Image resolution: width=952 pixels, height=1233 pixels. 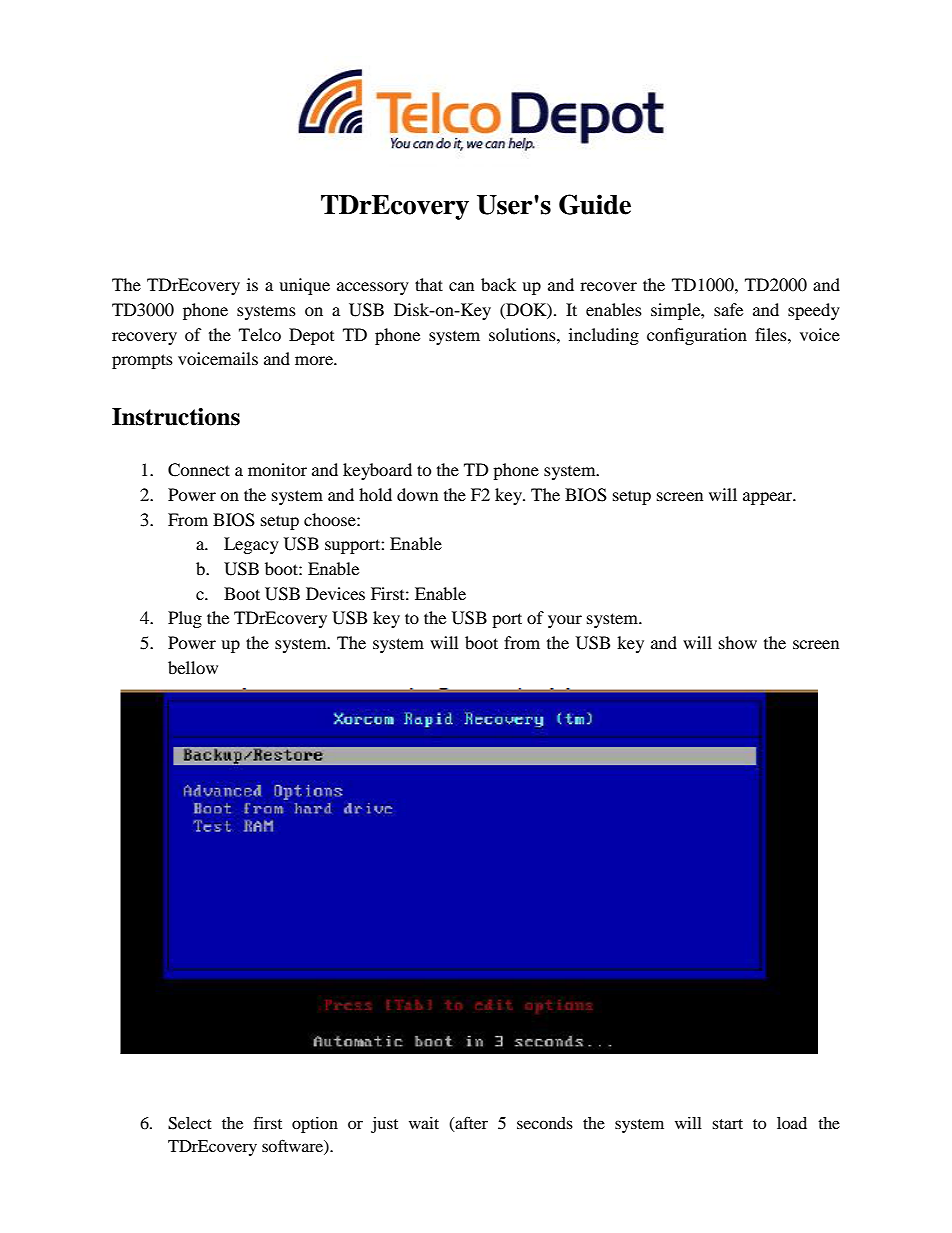 I want to click on your, so click(x=565, y=621).
